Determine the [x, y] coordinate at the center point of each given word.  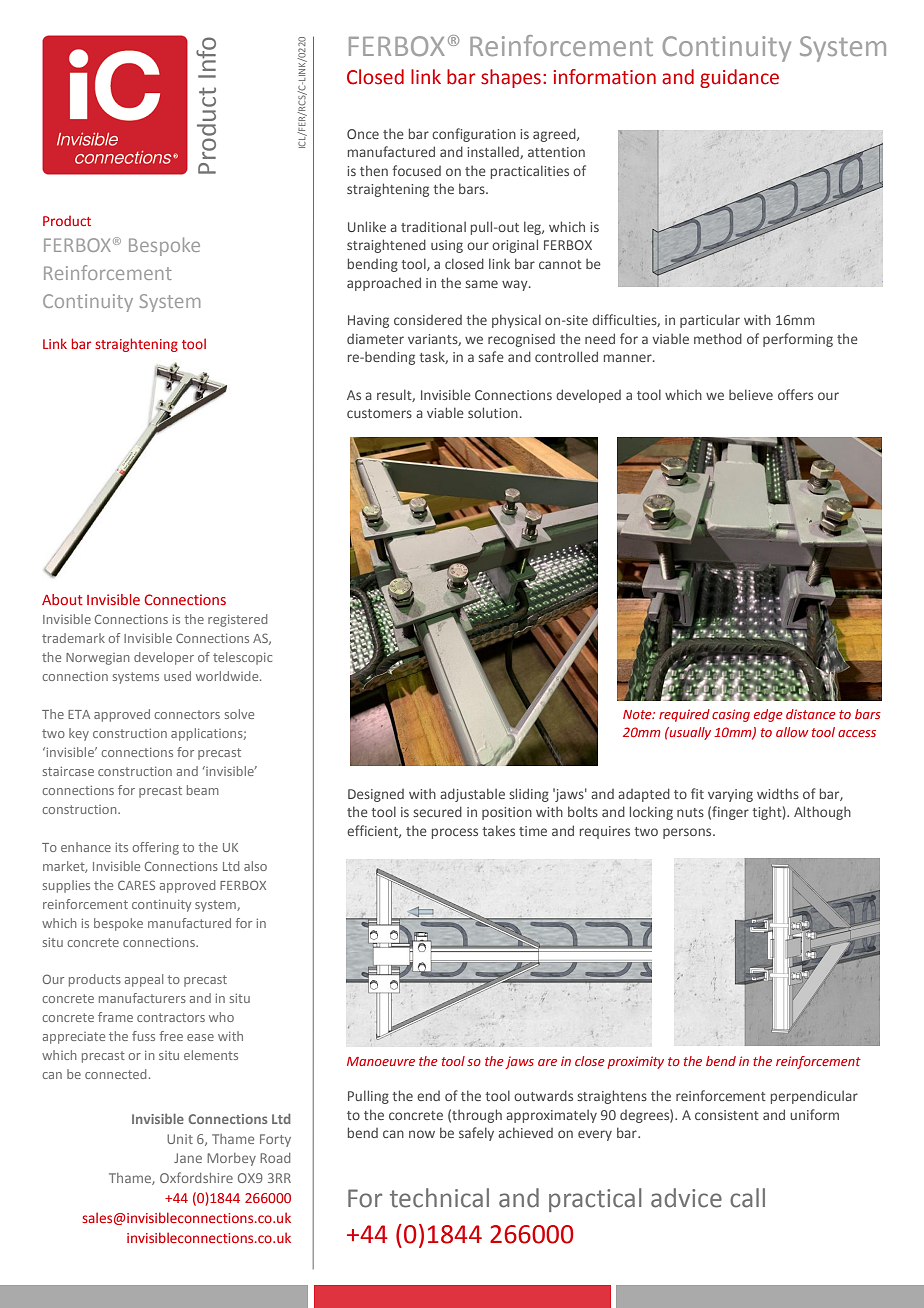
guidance [739, 78]
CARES [136, 885]
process [455, 833]
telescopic [242, 658]
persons [688, 833]
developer [164, 658]
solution [493, 412]
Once [363, 134]
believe [751, 394]
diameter [375, 339]
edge [768, 715]
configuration [474, 135]
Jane [188, 1158]
